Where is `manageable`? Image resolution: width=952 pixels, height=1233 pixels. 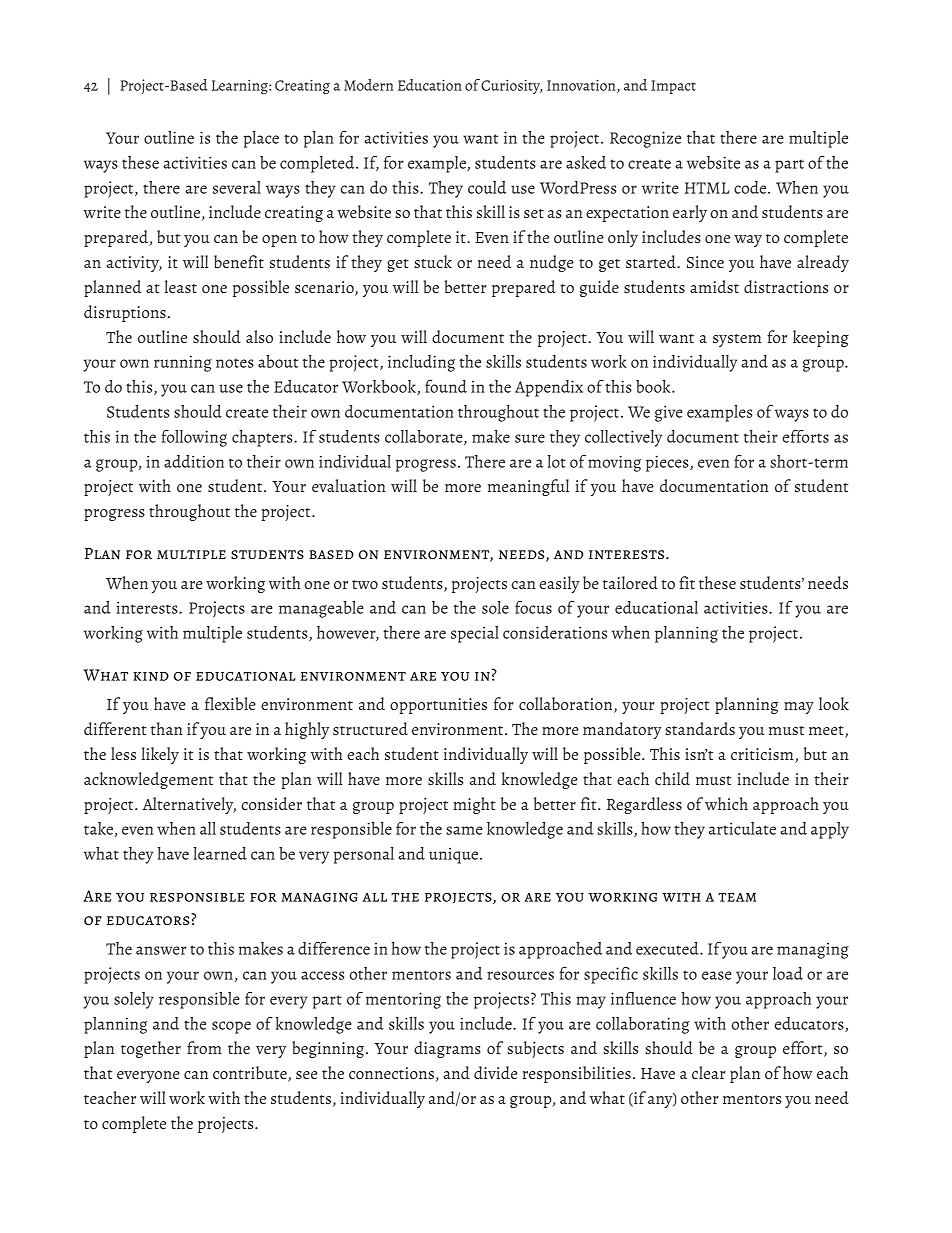 manageable is located at coordinates (321, 609).
